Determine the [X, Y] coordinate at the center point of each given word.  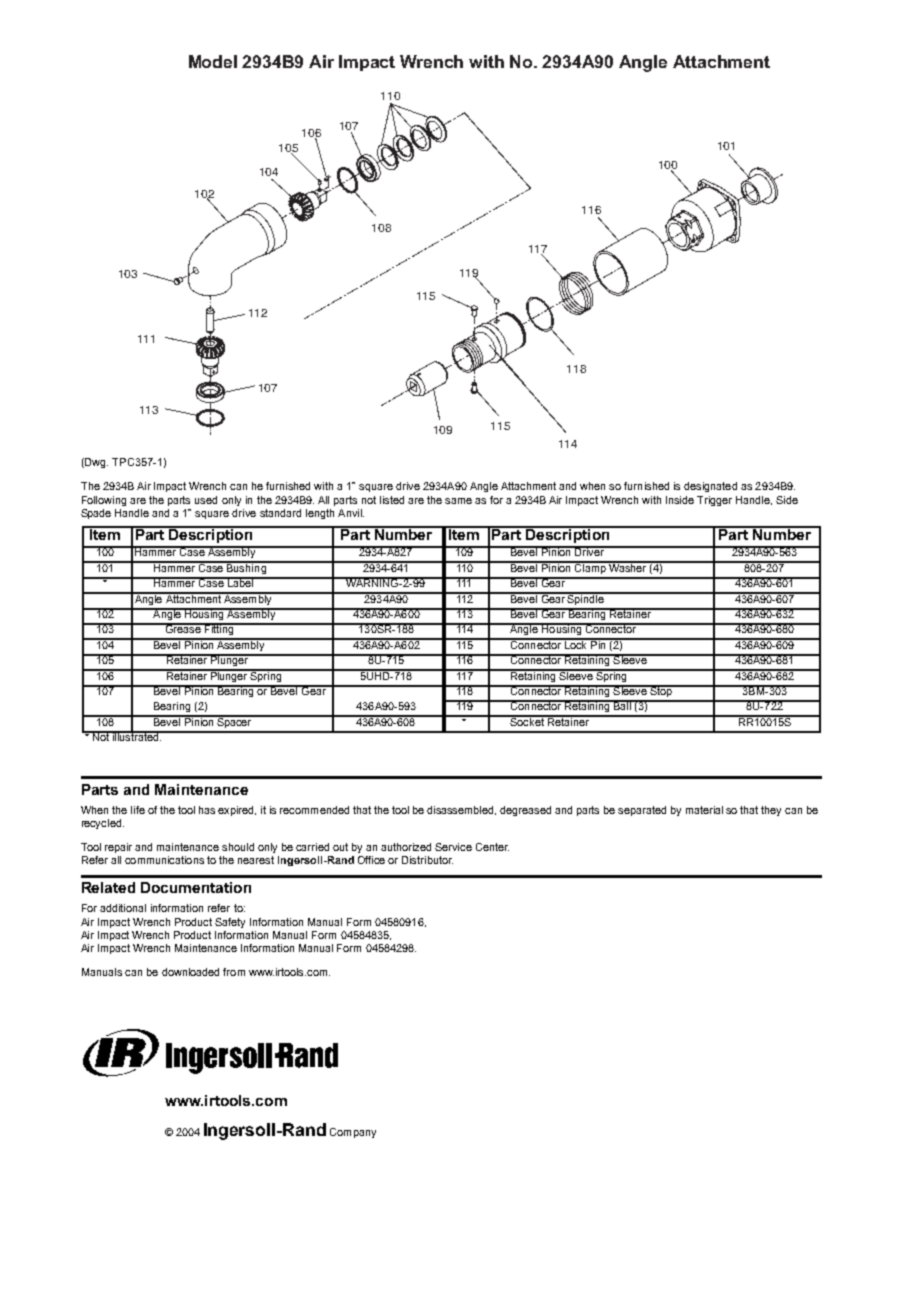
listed [392, 500]
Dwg [95, 463]
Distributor [427, 860]
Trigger [714, 501]
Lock [576, 644]
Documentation [196, 887]
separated [642, 811]
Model [213, 61]
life [138, 810]
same [458, 501]
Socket [527, 720]
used [206, 500]
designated [710, 487]
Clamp [590, 567]
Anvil [351, 513]
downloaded [190, 972]
